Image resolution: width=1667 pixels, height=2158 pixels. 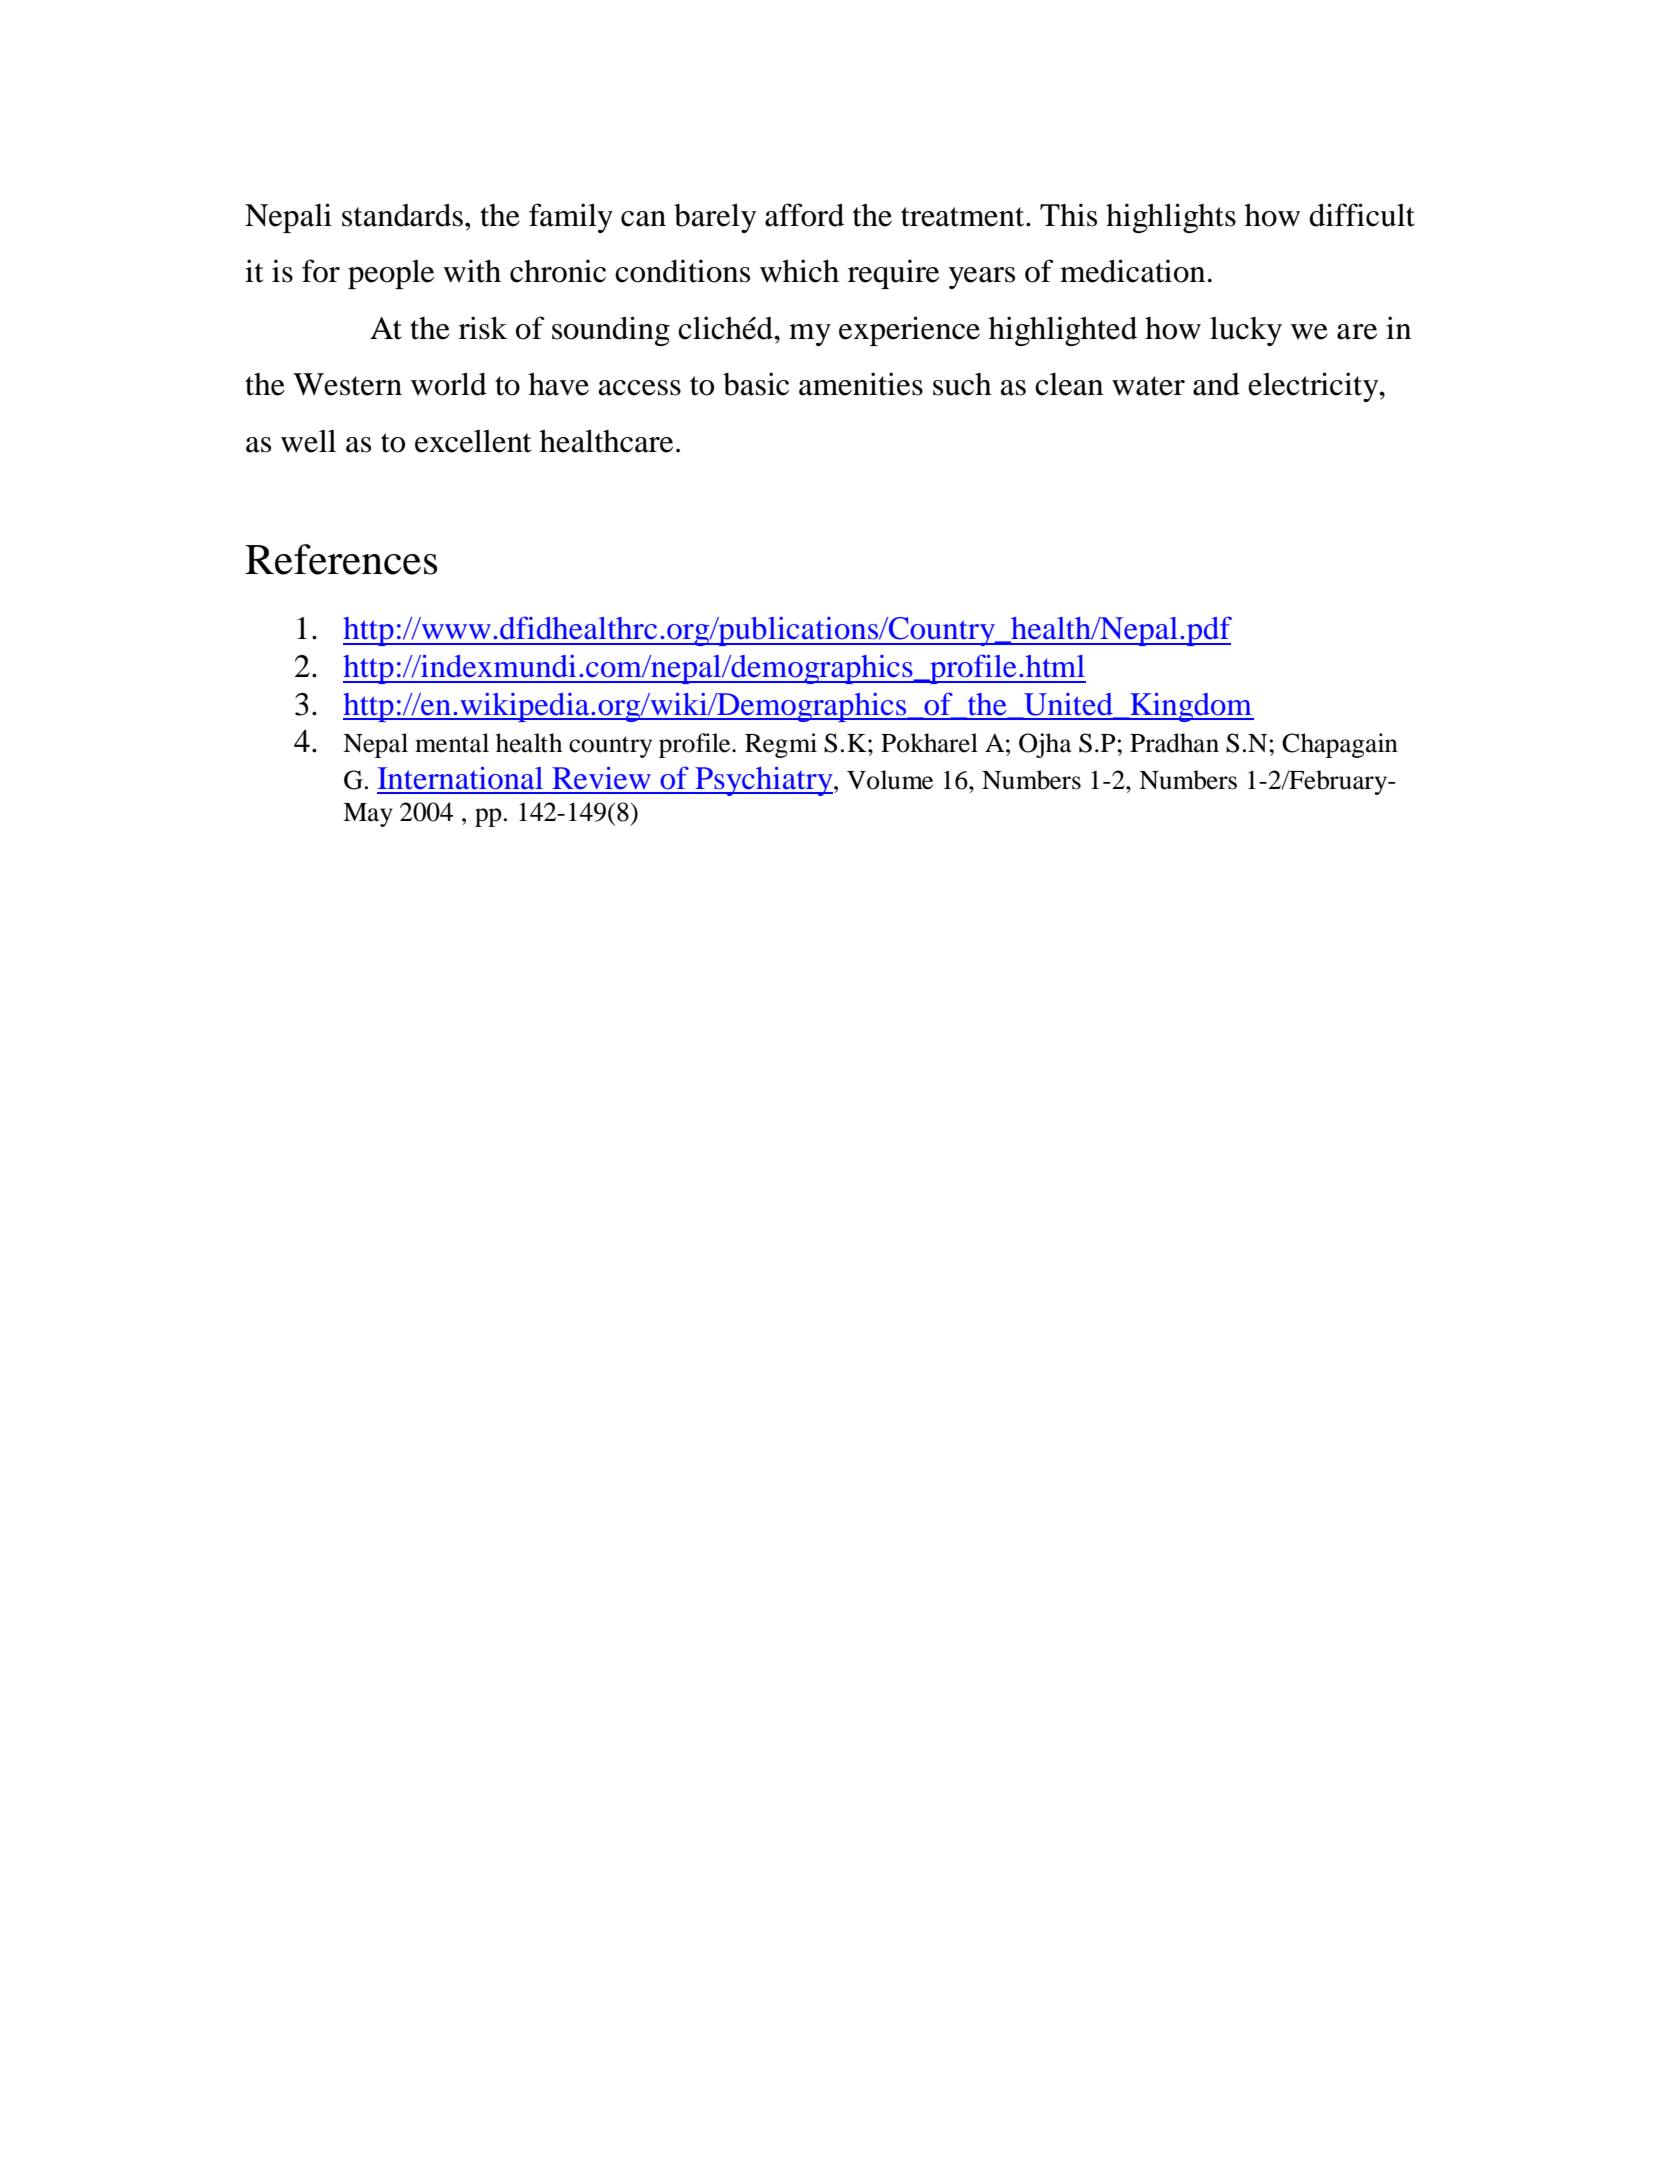 I want to click on afford, so click(x=804, y=215).
